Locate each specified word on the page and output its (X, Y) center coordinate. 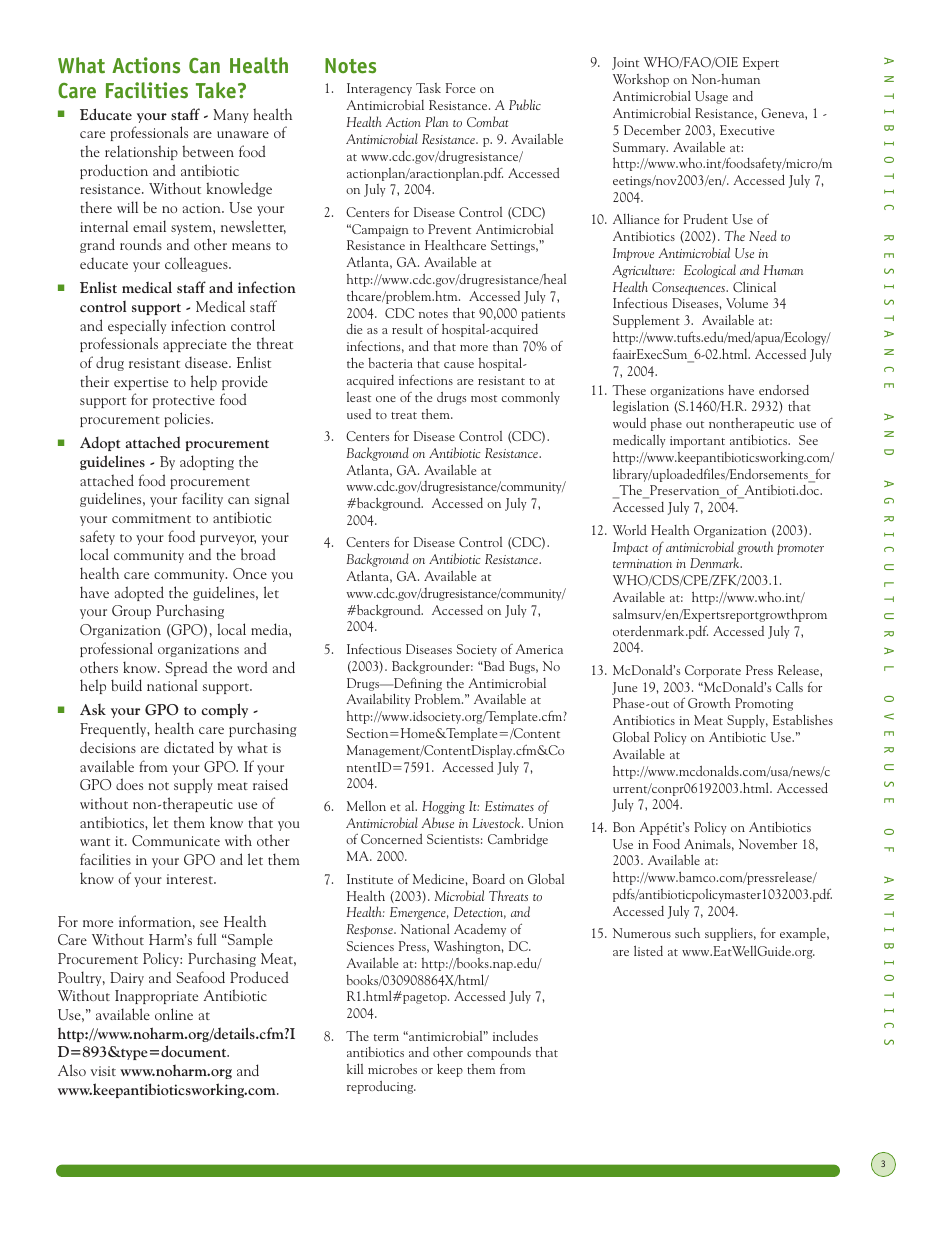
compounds (499, 1053)
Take (216, 90)
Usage (711, 97)
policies (188, 419)
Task (428, 88)
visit (103, 1071)
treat (404, 415)
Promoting (764, 704)
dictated (189, 747)
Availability (378, 700)
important (697, 442)
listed (648, 950)
